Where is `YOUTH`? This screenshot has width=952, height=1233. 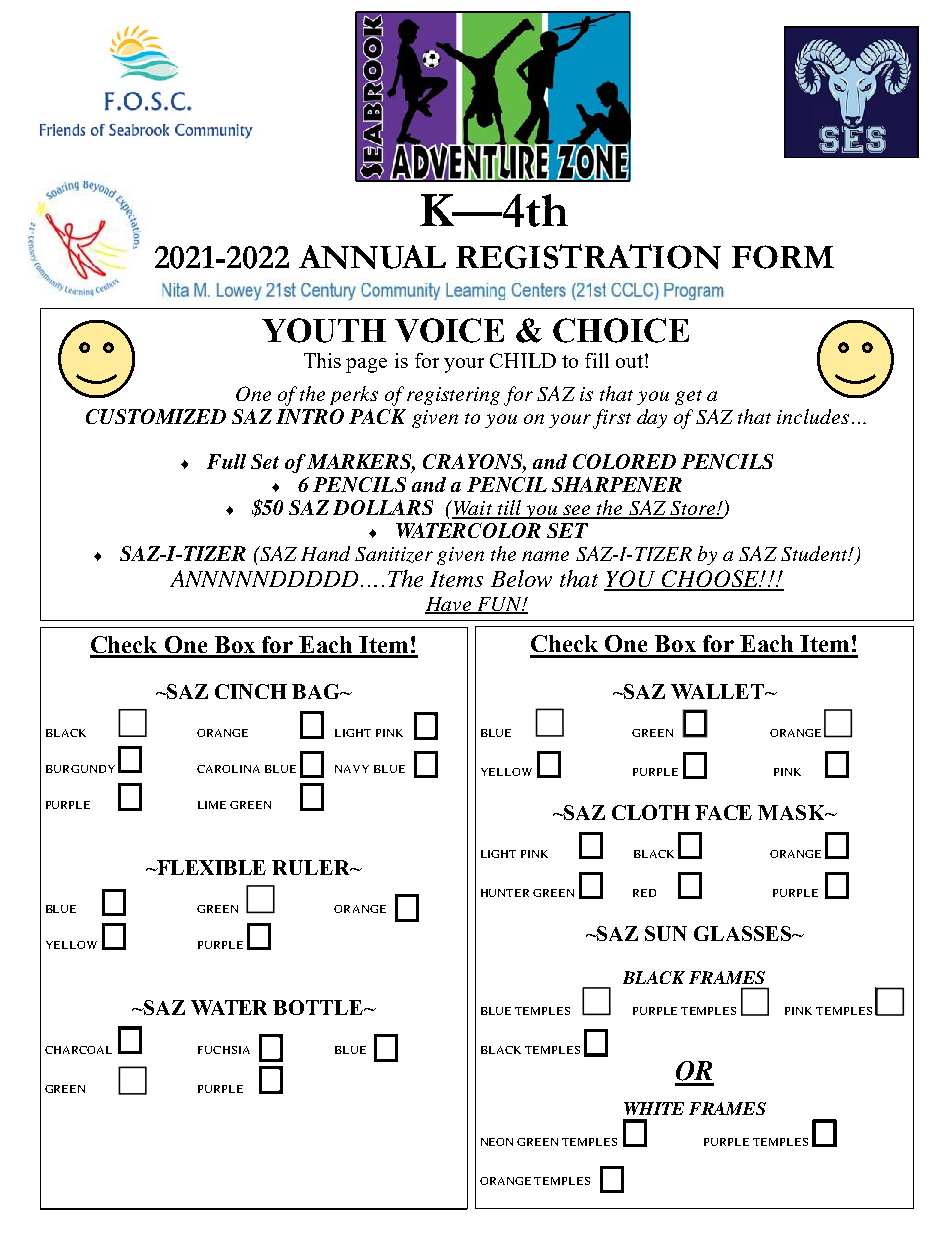 YOUTH is located at coordinates (324, 330).
